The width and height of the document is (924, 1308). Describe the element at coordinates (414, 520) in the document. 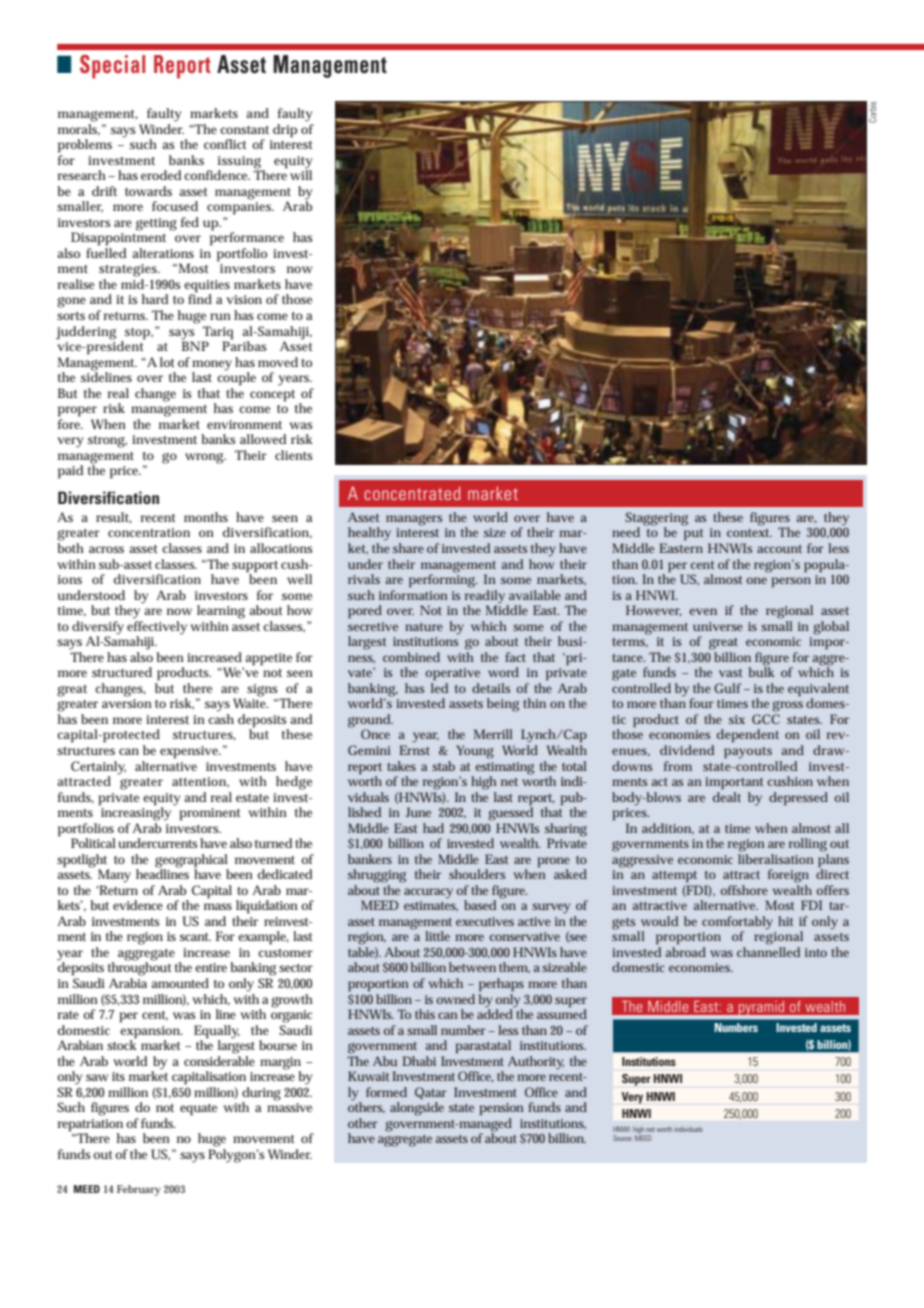

I see `managers` at that location.
